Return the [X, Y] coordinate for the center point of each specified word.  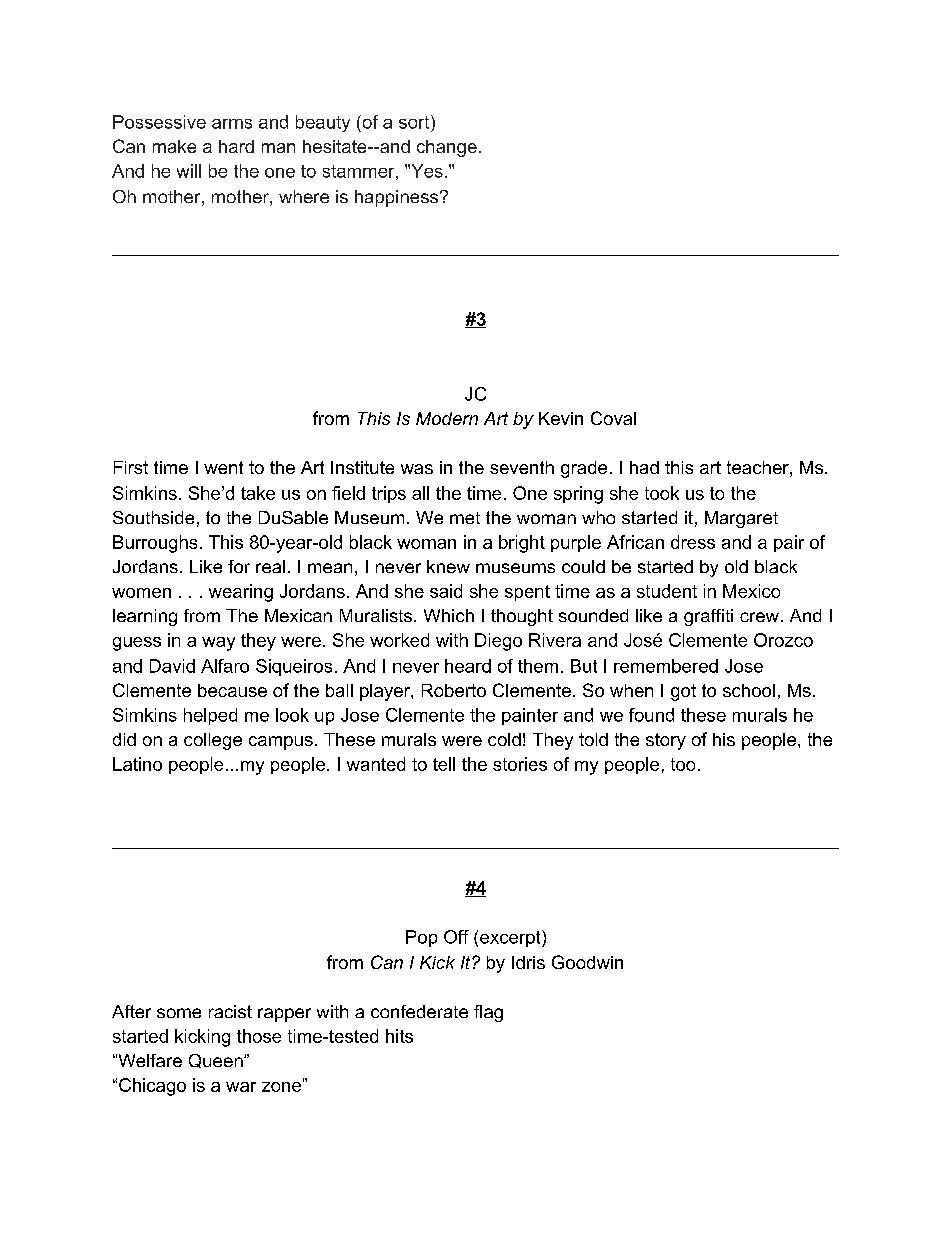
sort [415, 122]
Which [449, 615]
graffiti [708, 617]
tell [444, 764]
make [174, 146]
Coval [613, 418]
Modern [447, 418]
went [223, 467]
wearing [241, 593]
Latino [137, 764]
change [447, 148]
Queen [217, 1061]
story [666, 741]
